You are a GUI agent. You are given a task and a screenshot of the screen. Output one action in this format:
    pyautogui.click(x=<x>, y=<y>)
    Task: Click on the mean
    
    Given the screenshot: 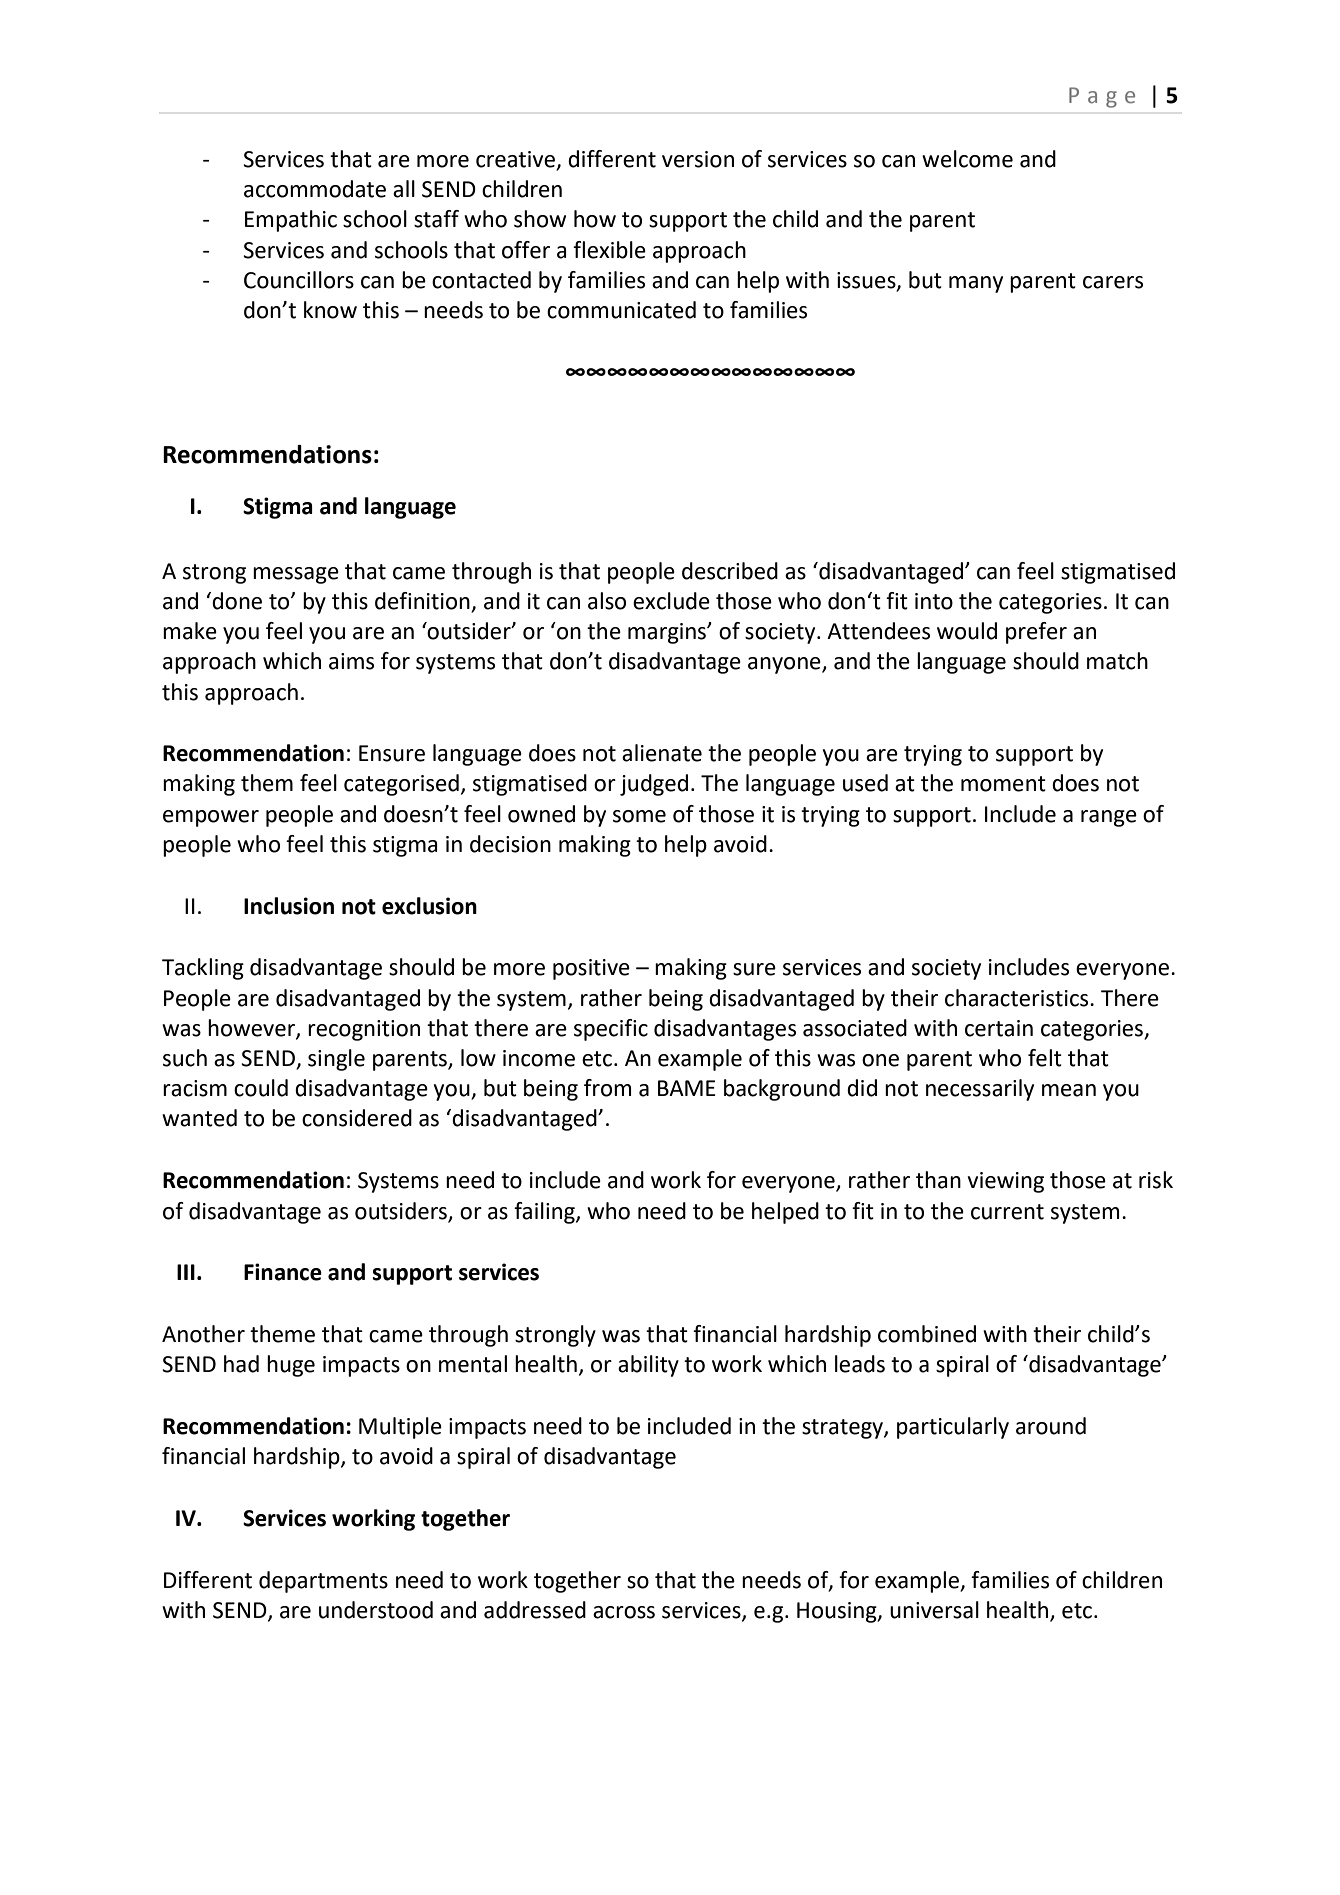 What is the action you would take?
    pyautogui.click(x=1069, y=1090)
